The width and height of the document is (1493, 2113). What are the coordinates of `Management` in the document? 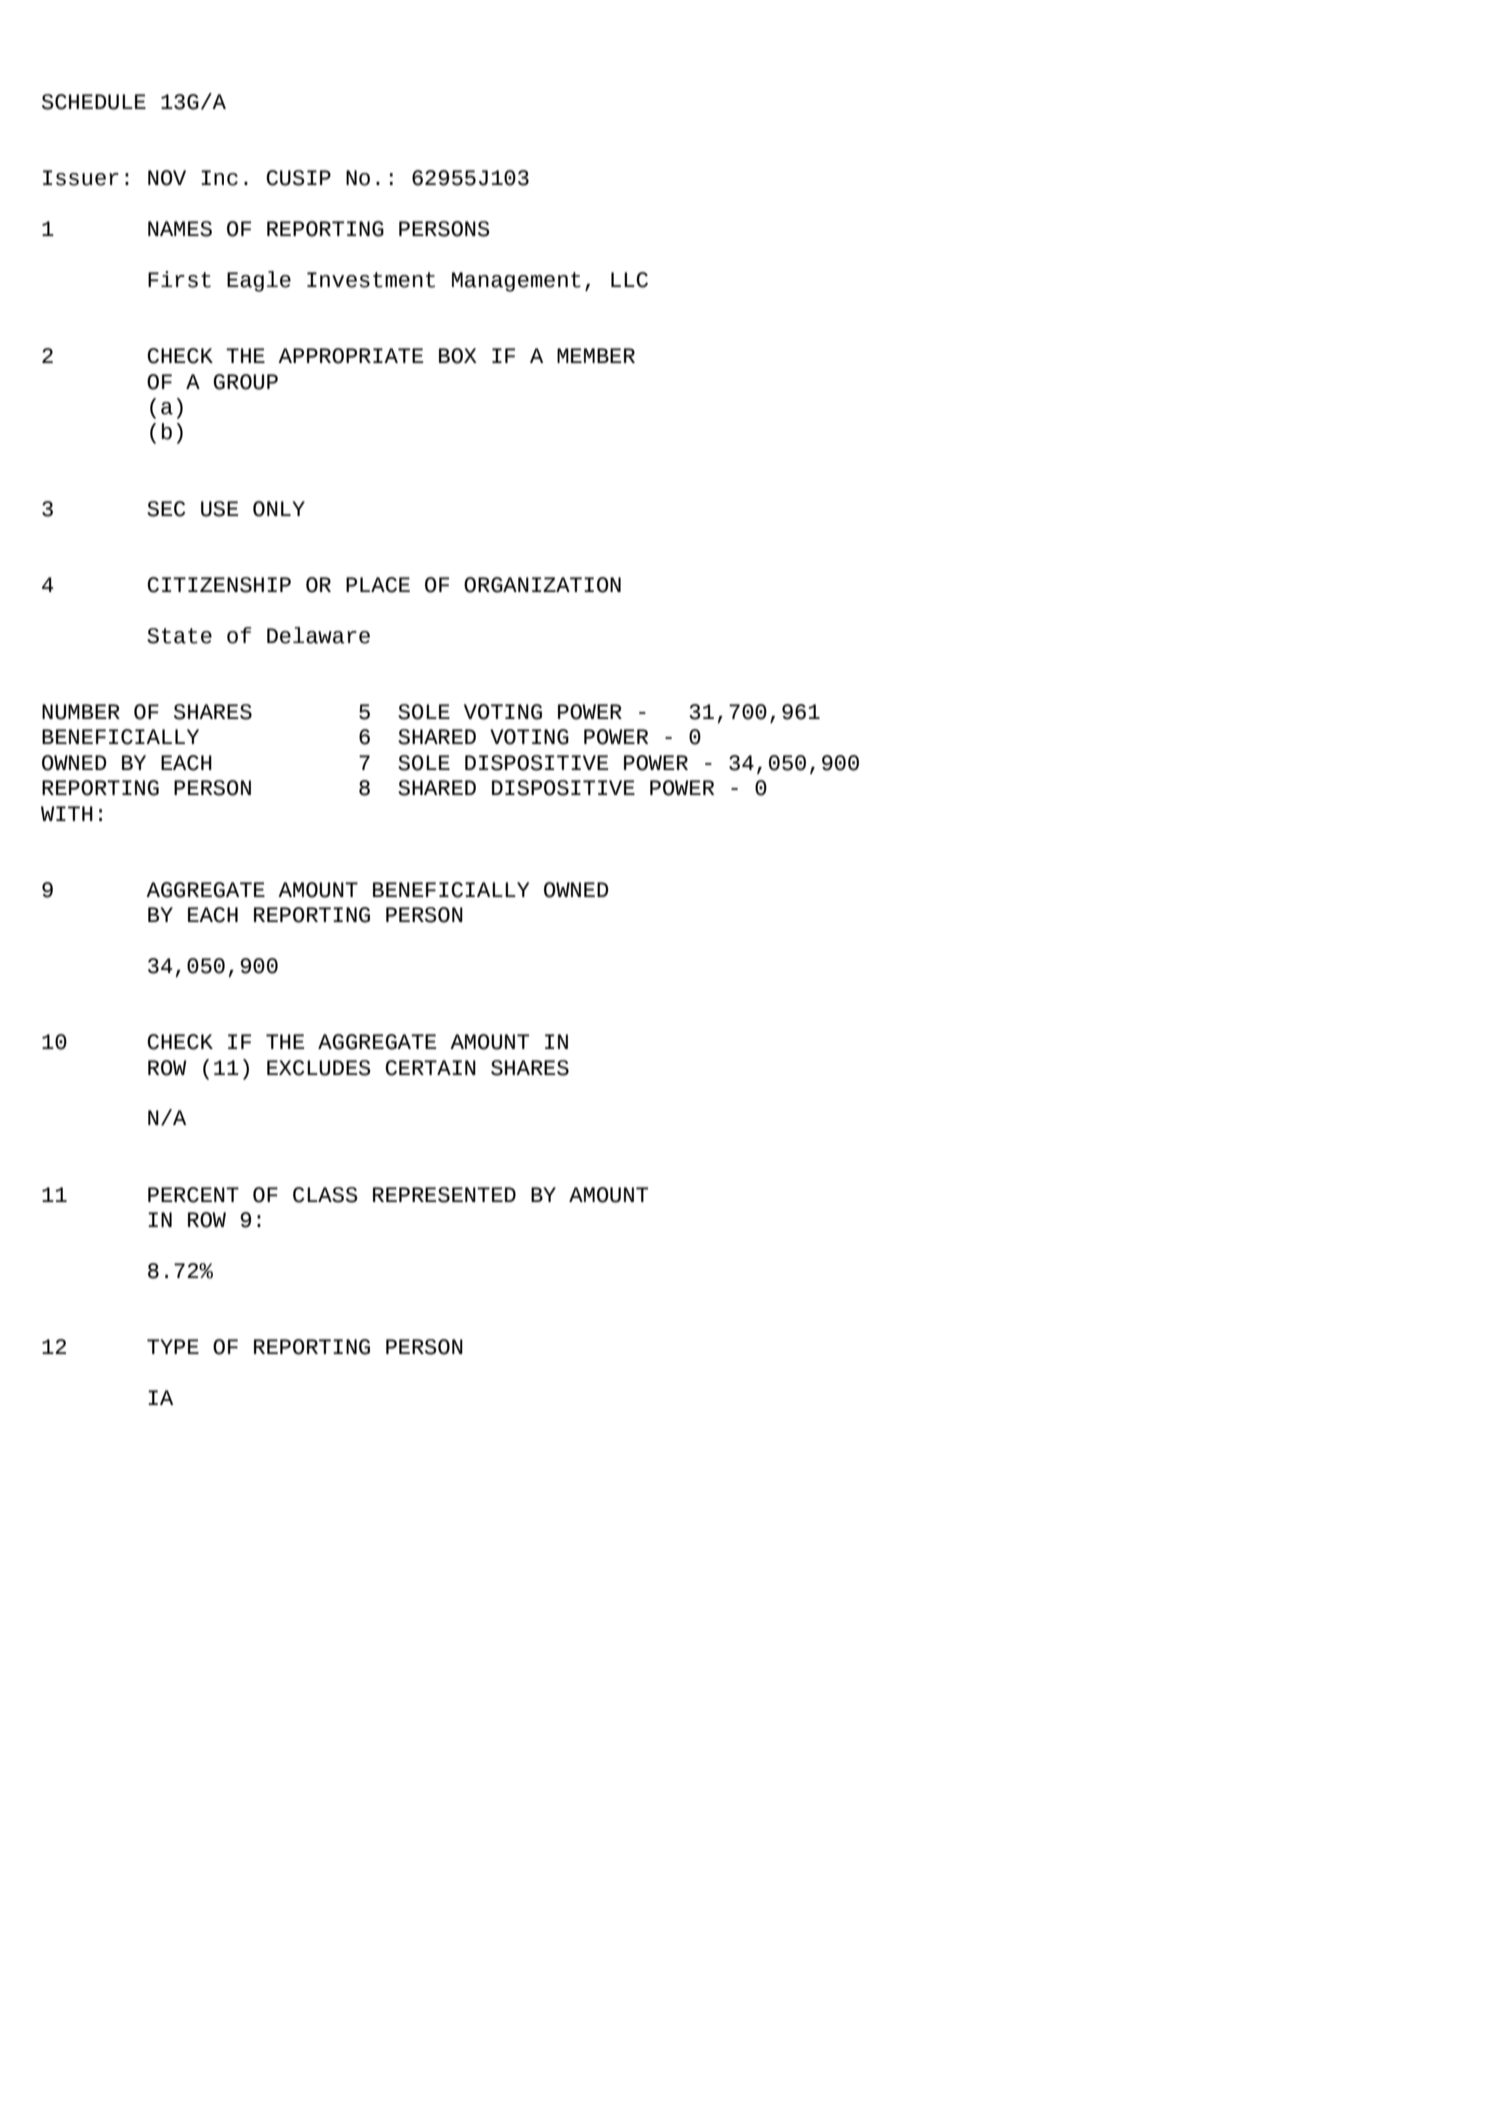 It's located at (516, 282).
